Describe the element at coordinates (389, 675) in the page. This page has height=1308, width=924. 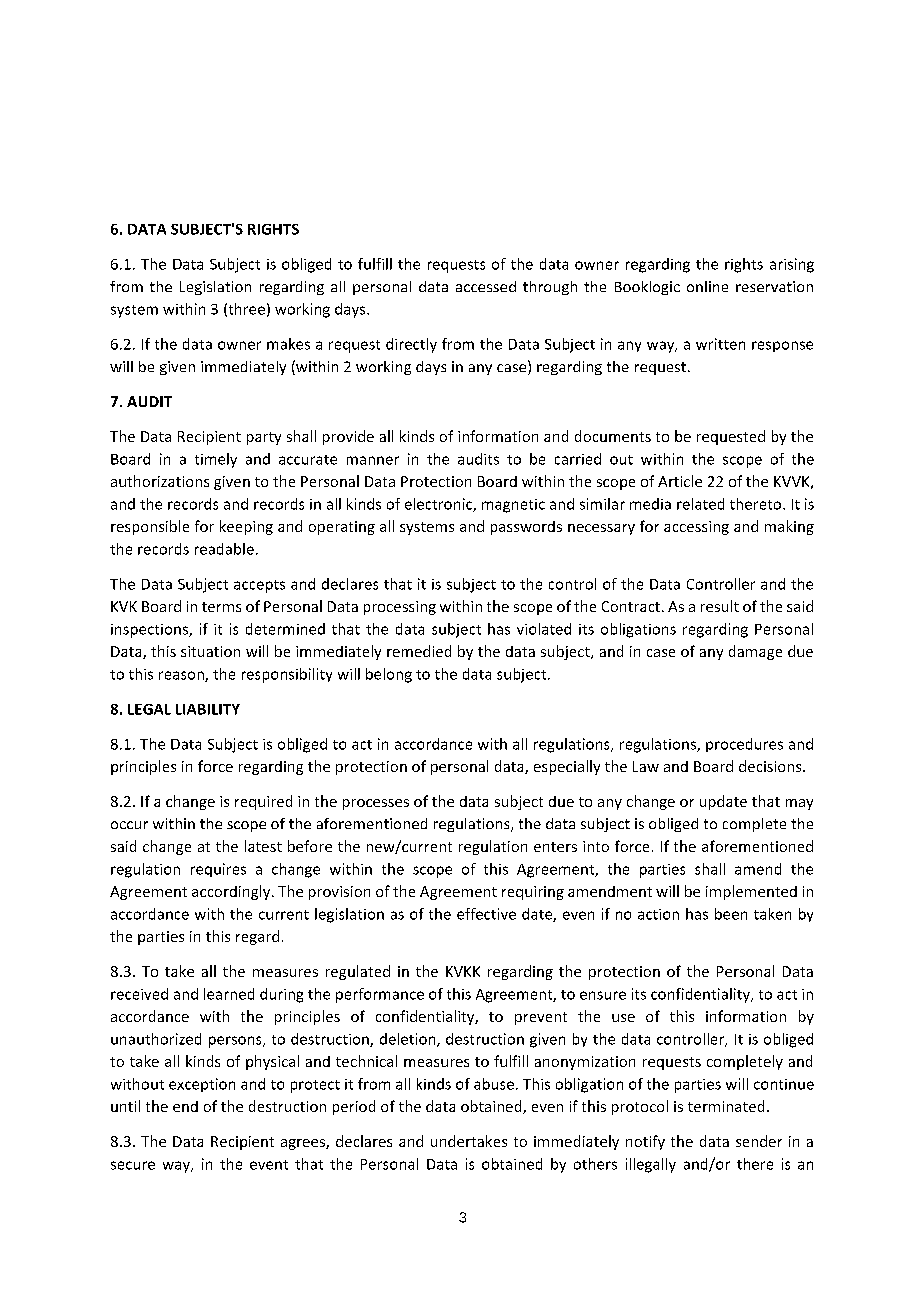
I see `belong` at that location.
